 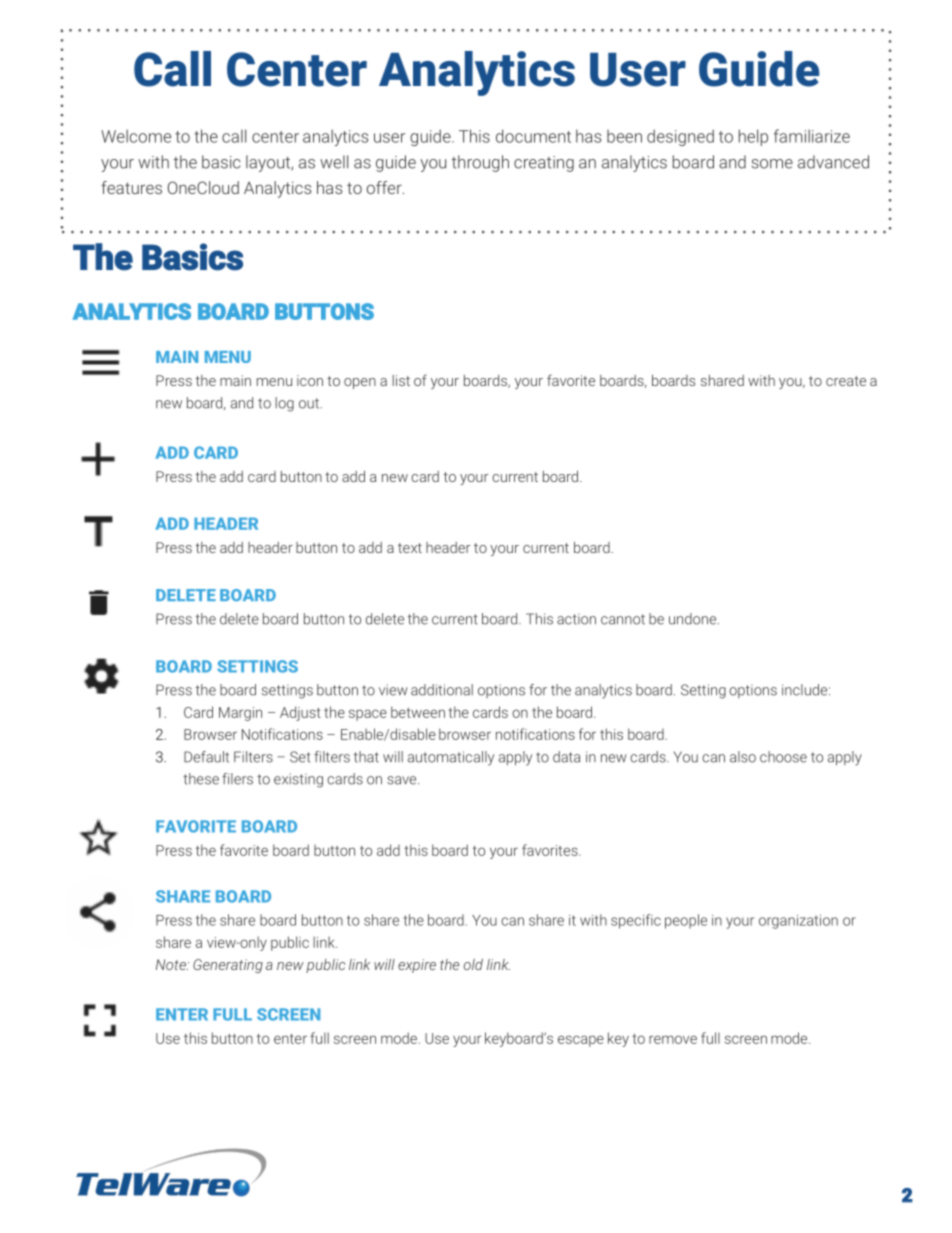 I want to click on old, so click(x=473, y=964).
